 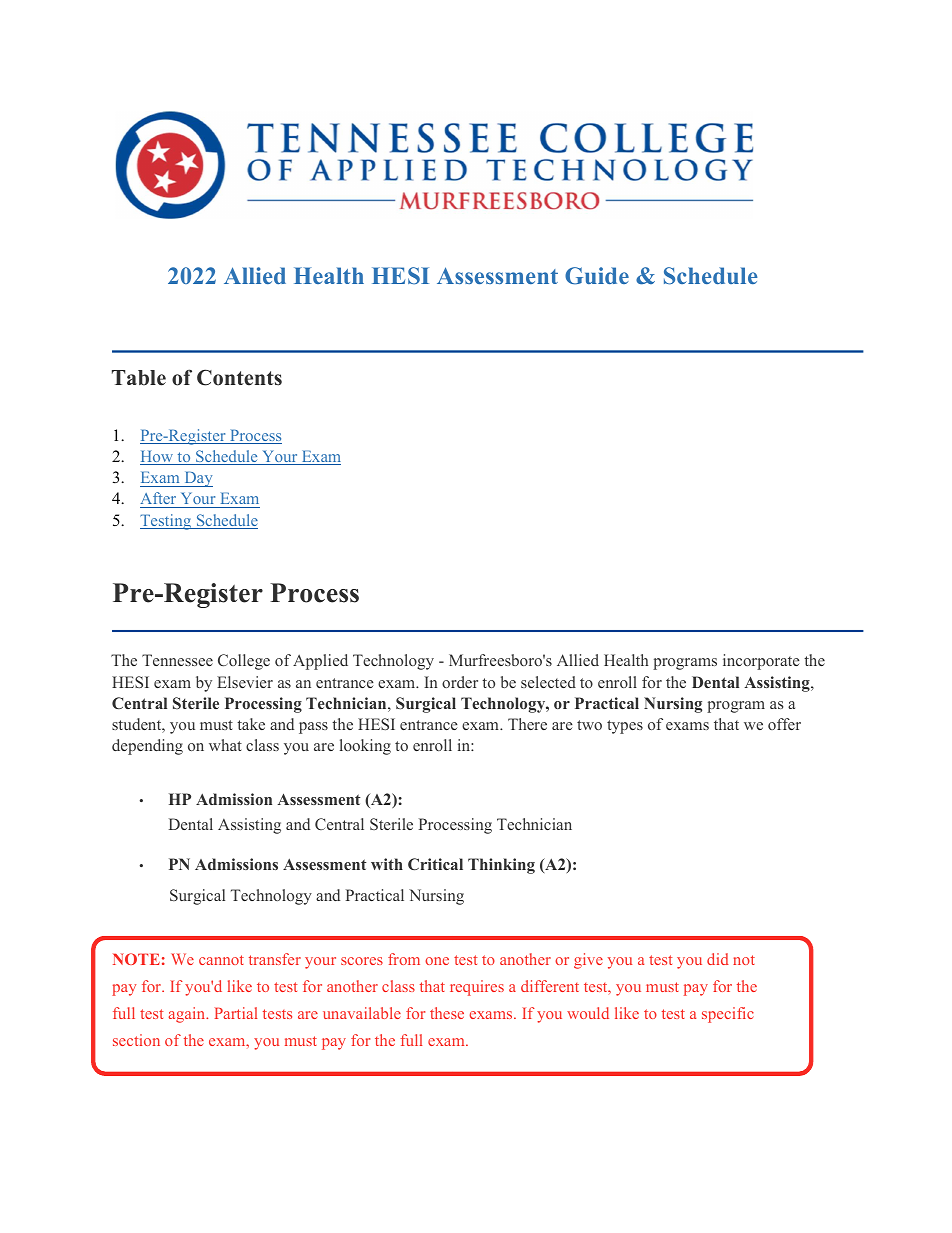 I want to click on order, so click(x=460, y=682).
